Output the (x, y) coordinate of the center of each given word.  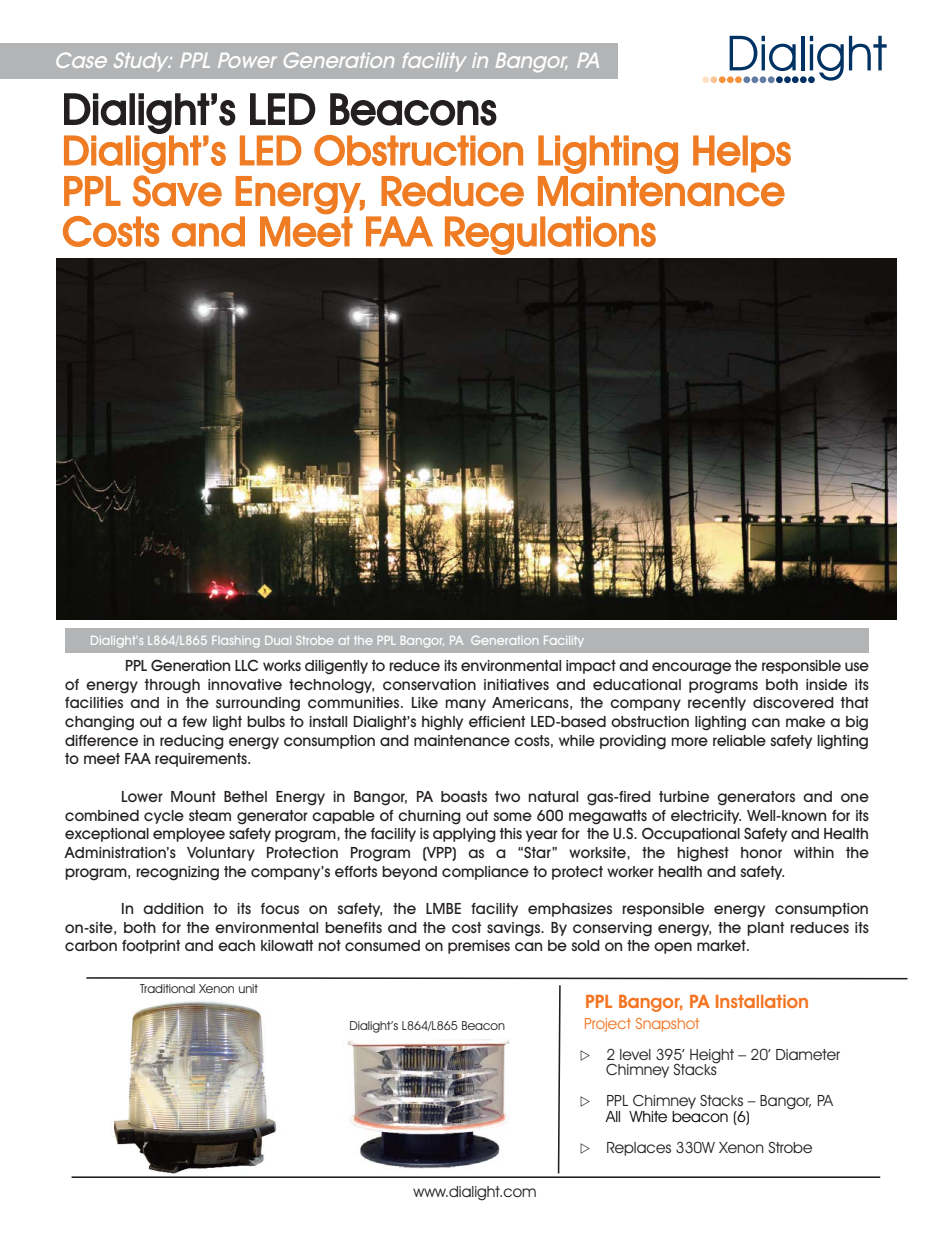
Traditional (167, 988)
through (172, 686)
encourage (691, 668)
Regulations (550, 235)
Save (177, 191)
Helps (742, 154)
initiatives (516, 684)
